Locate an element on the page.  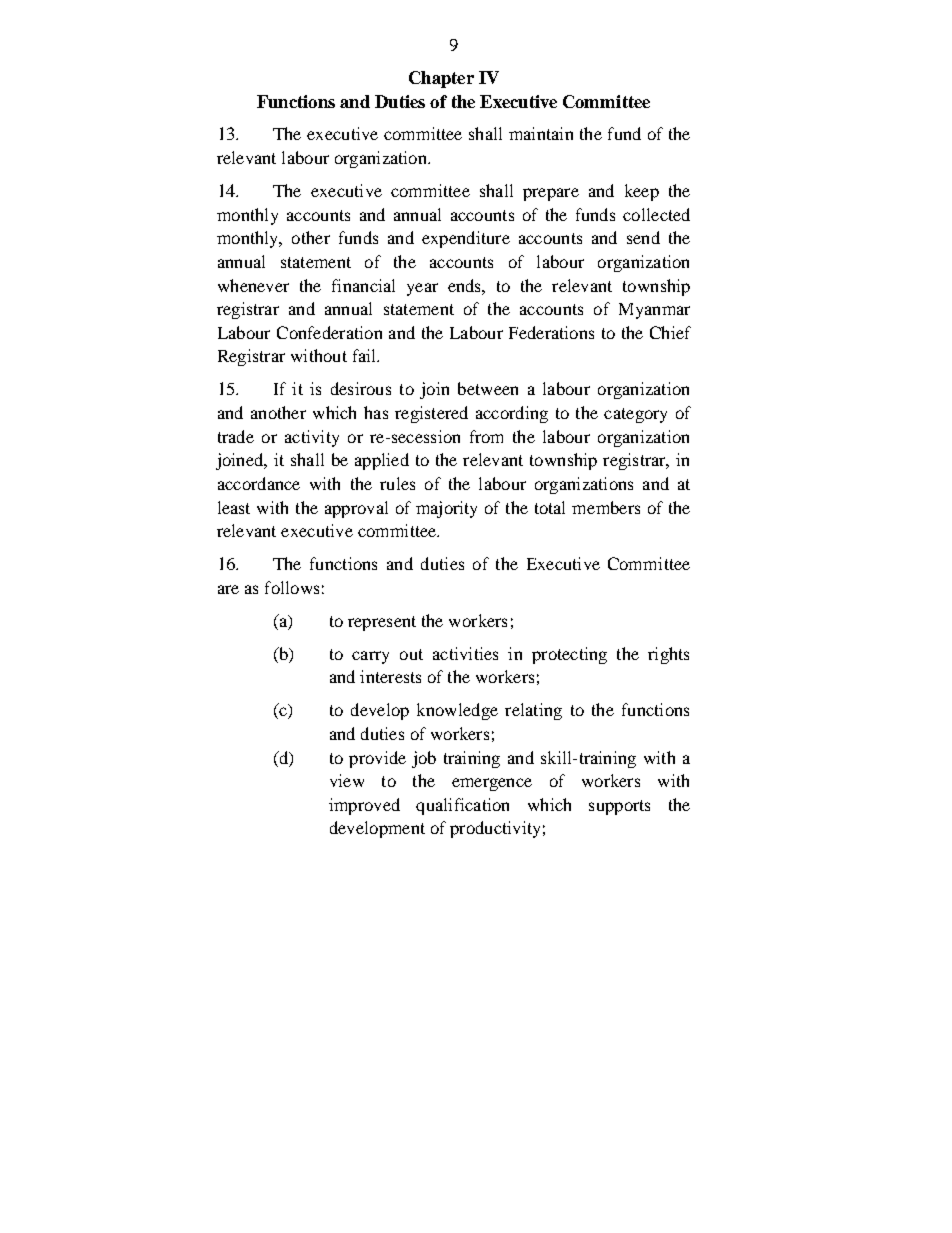
maintain is located at coordinates (541, 133).
